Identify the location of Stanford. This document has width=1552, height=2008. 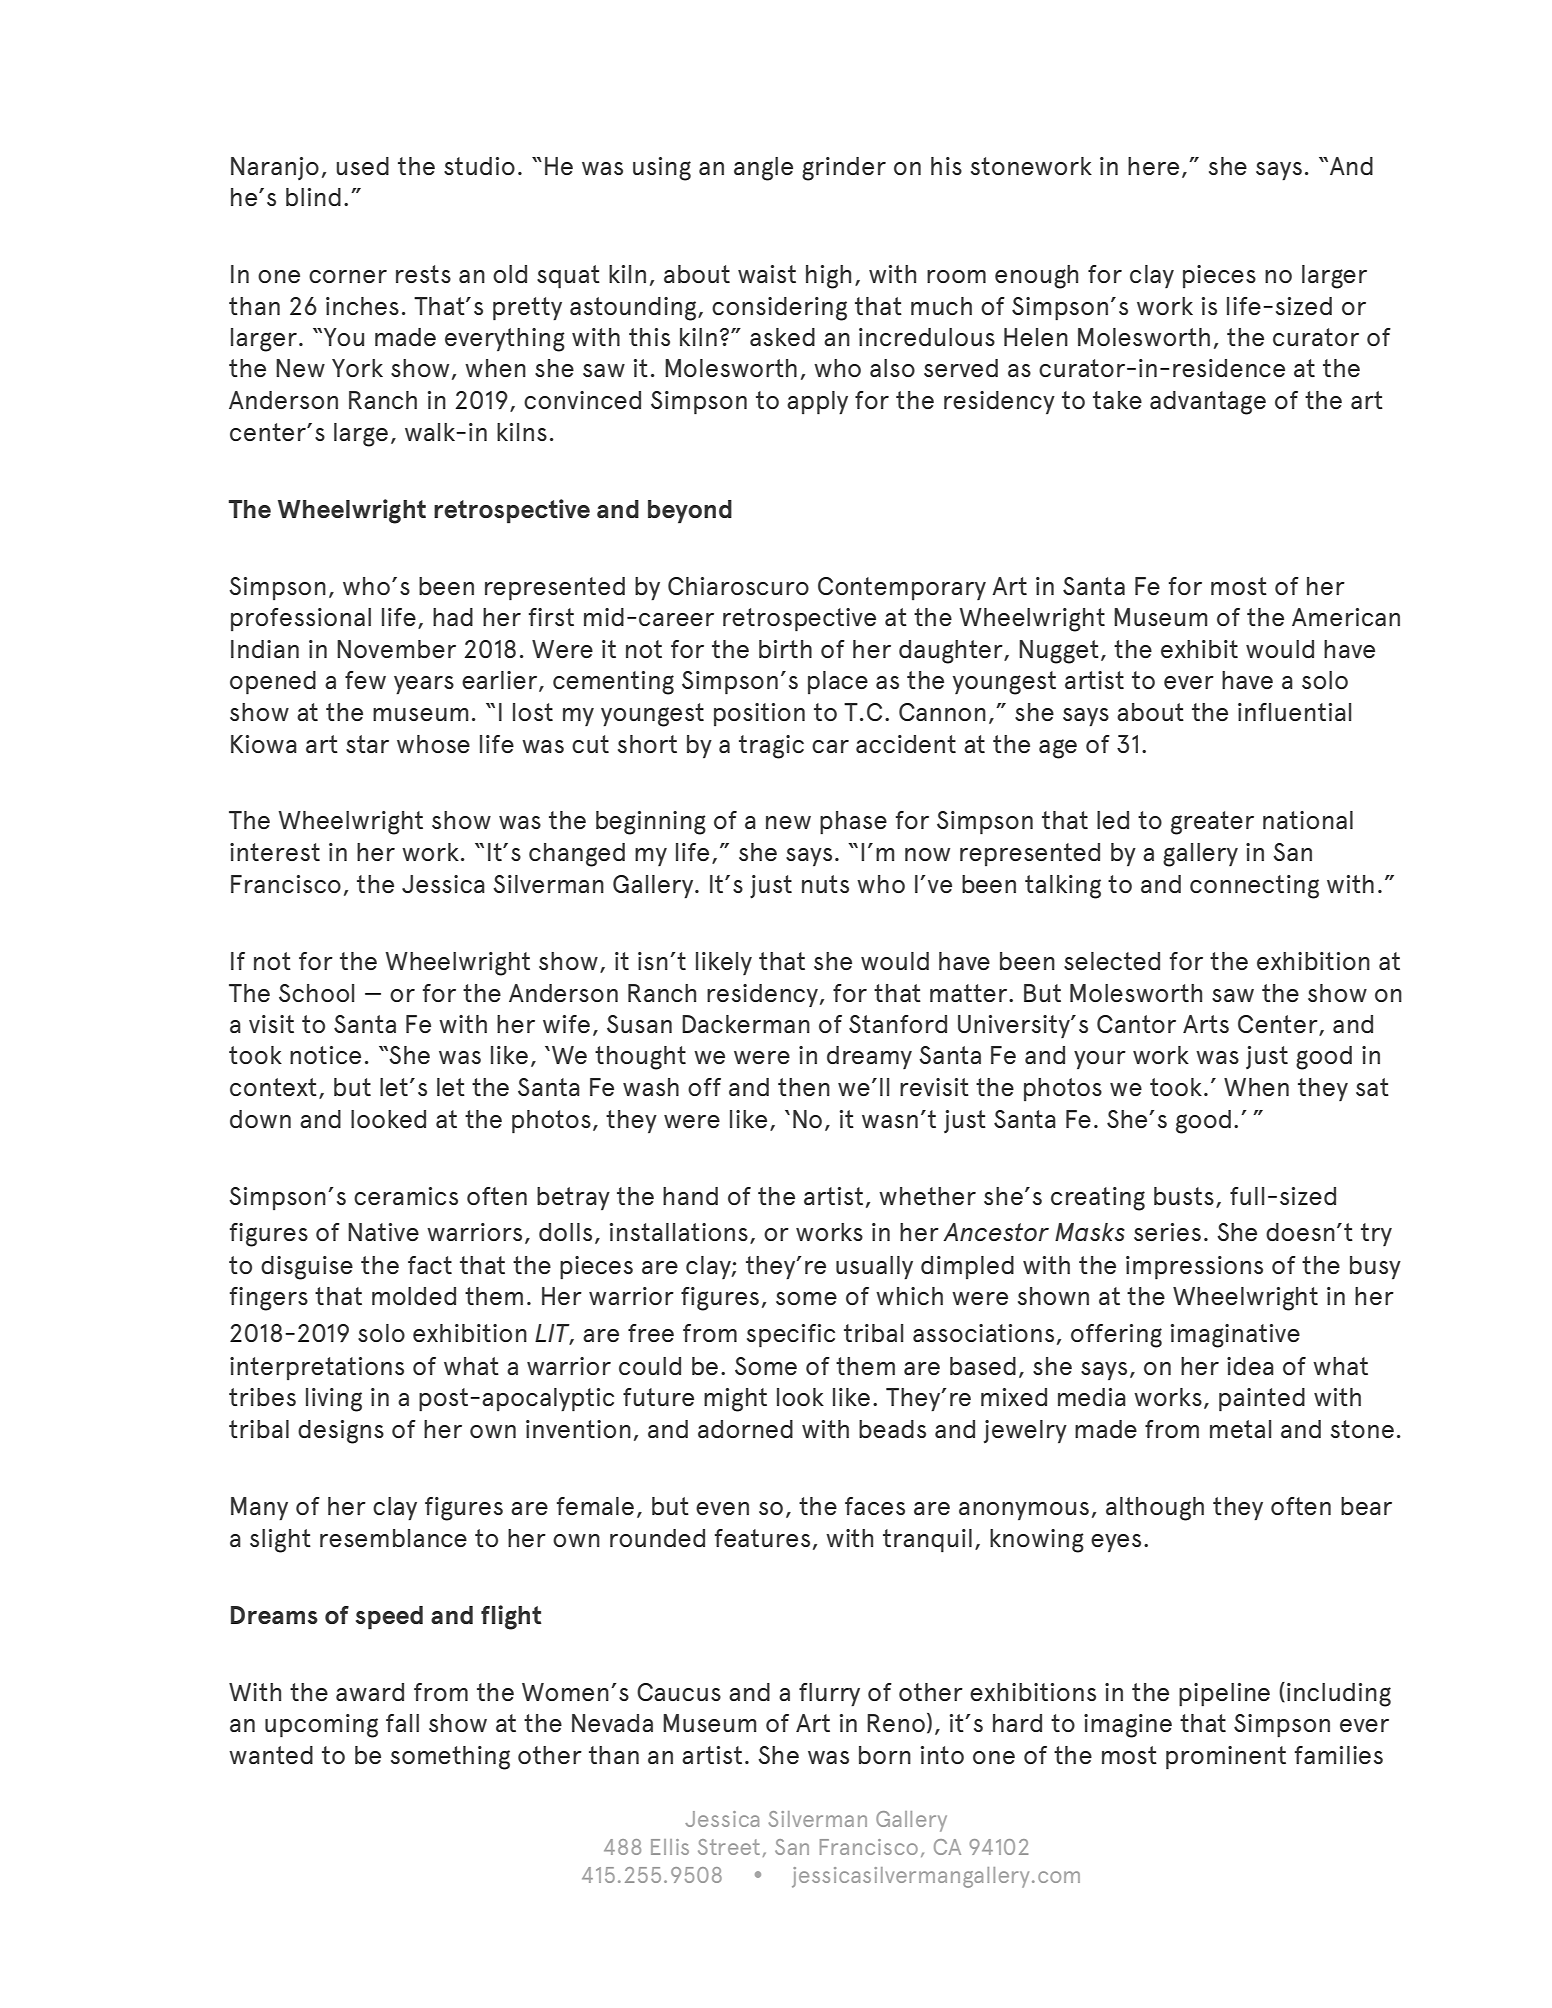
(898, 1024).
